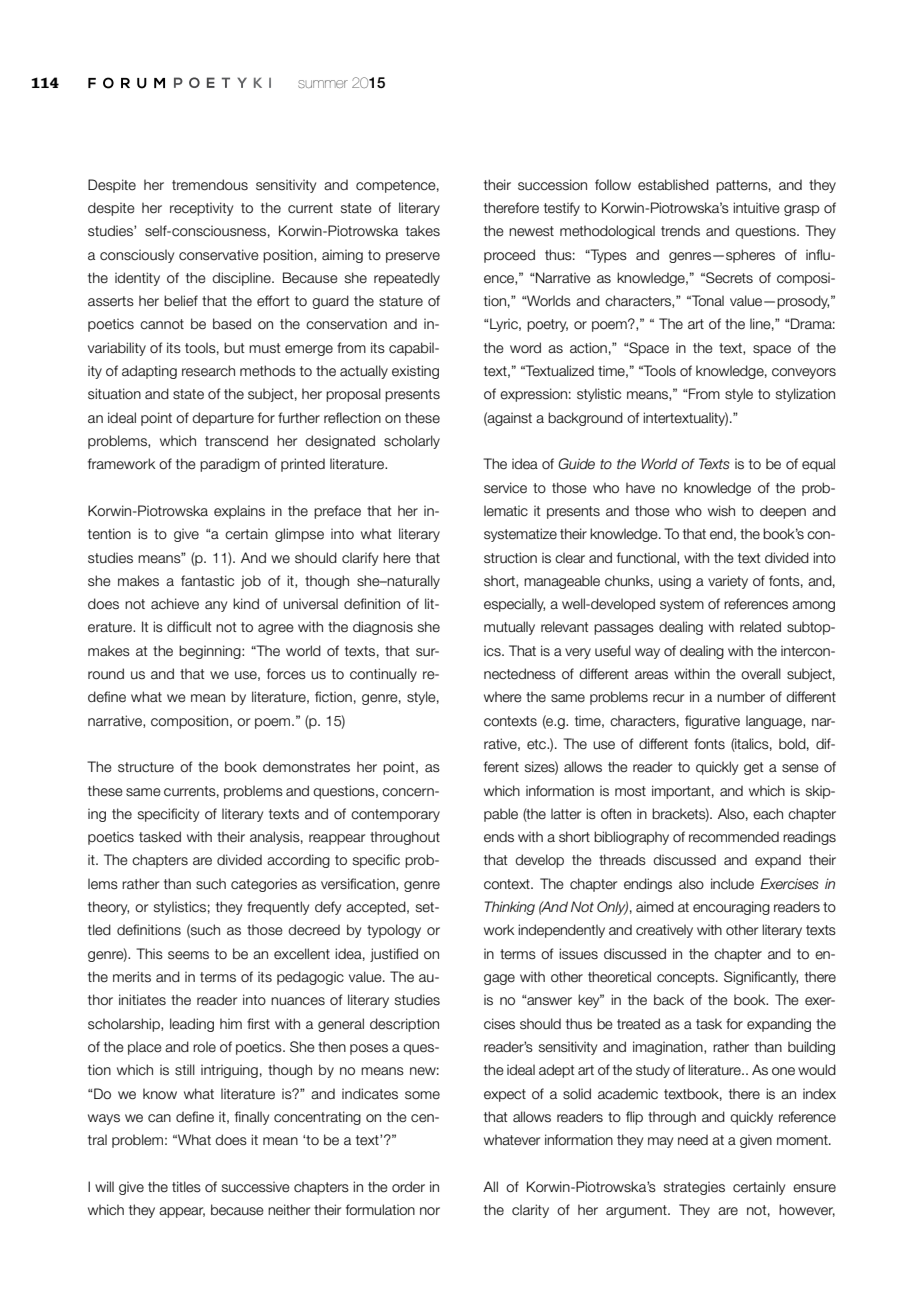 The image size is (924, 1308). What do you see at coordinates (673, 185) in the screenshot?
I see `established` at bounding box center [673, 185].
